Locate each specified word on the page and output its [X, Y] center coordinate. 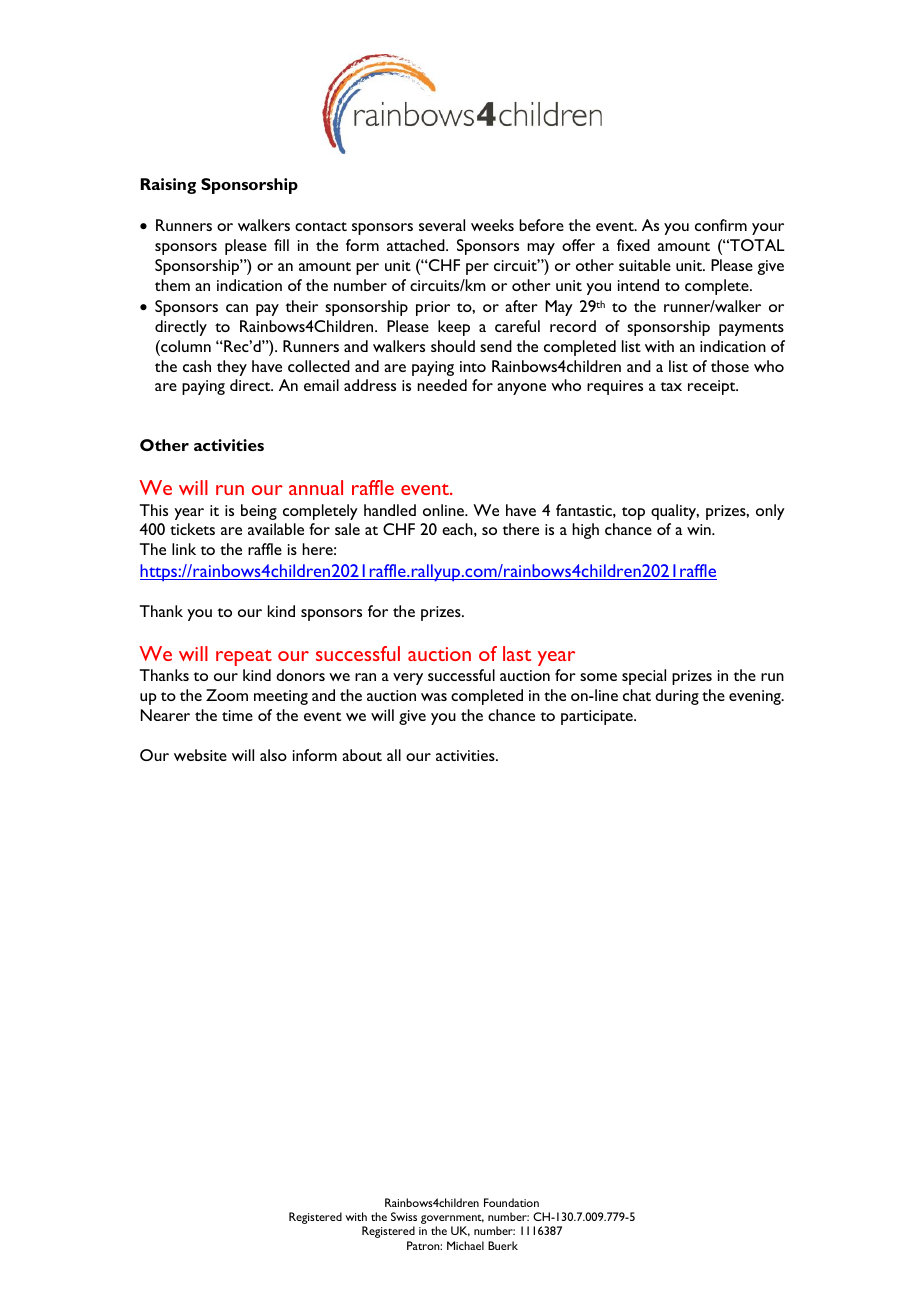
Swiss [404, 1216]
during [677, 697]
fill [281, 245]
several [442, 225]
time [237, 715]
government [452, 1220]
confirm [721, 225]
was [434, 697]
